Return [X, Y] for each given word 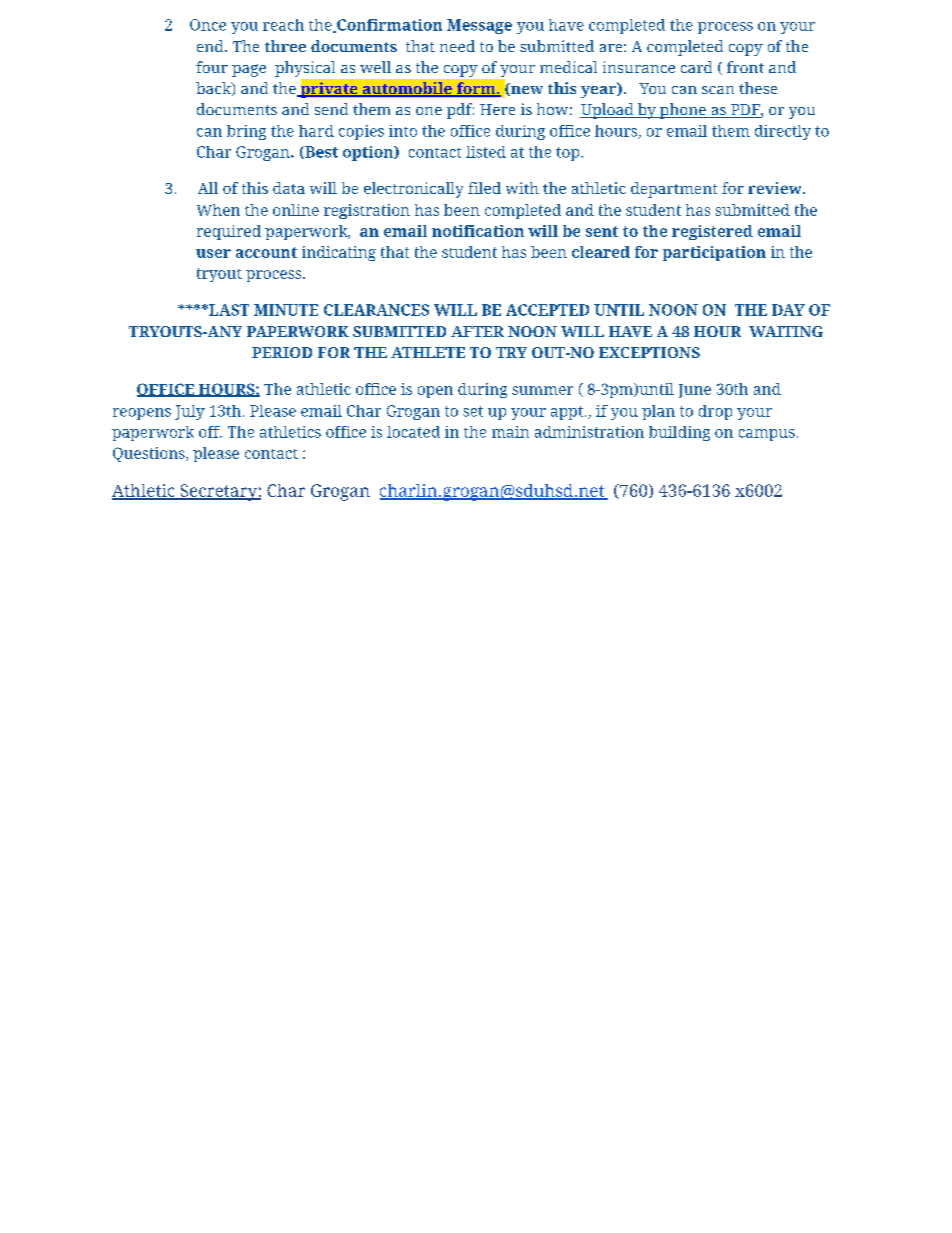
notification [478, 231]
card [696, 67]
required [229, 232]
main [510, 432]
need [457, 46]
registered [712, 232]
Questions [150, 454]
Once [208, 25]
